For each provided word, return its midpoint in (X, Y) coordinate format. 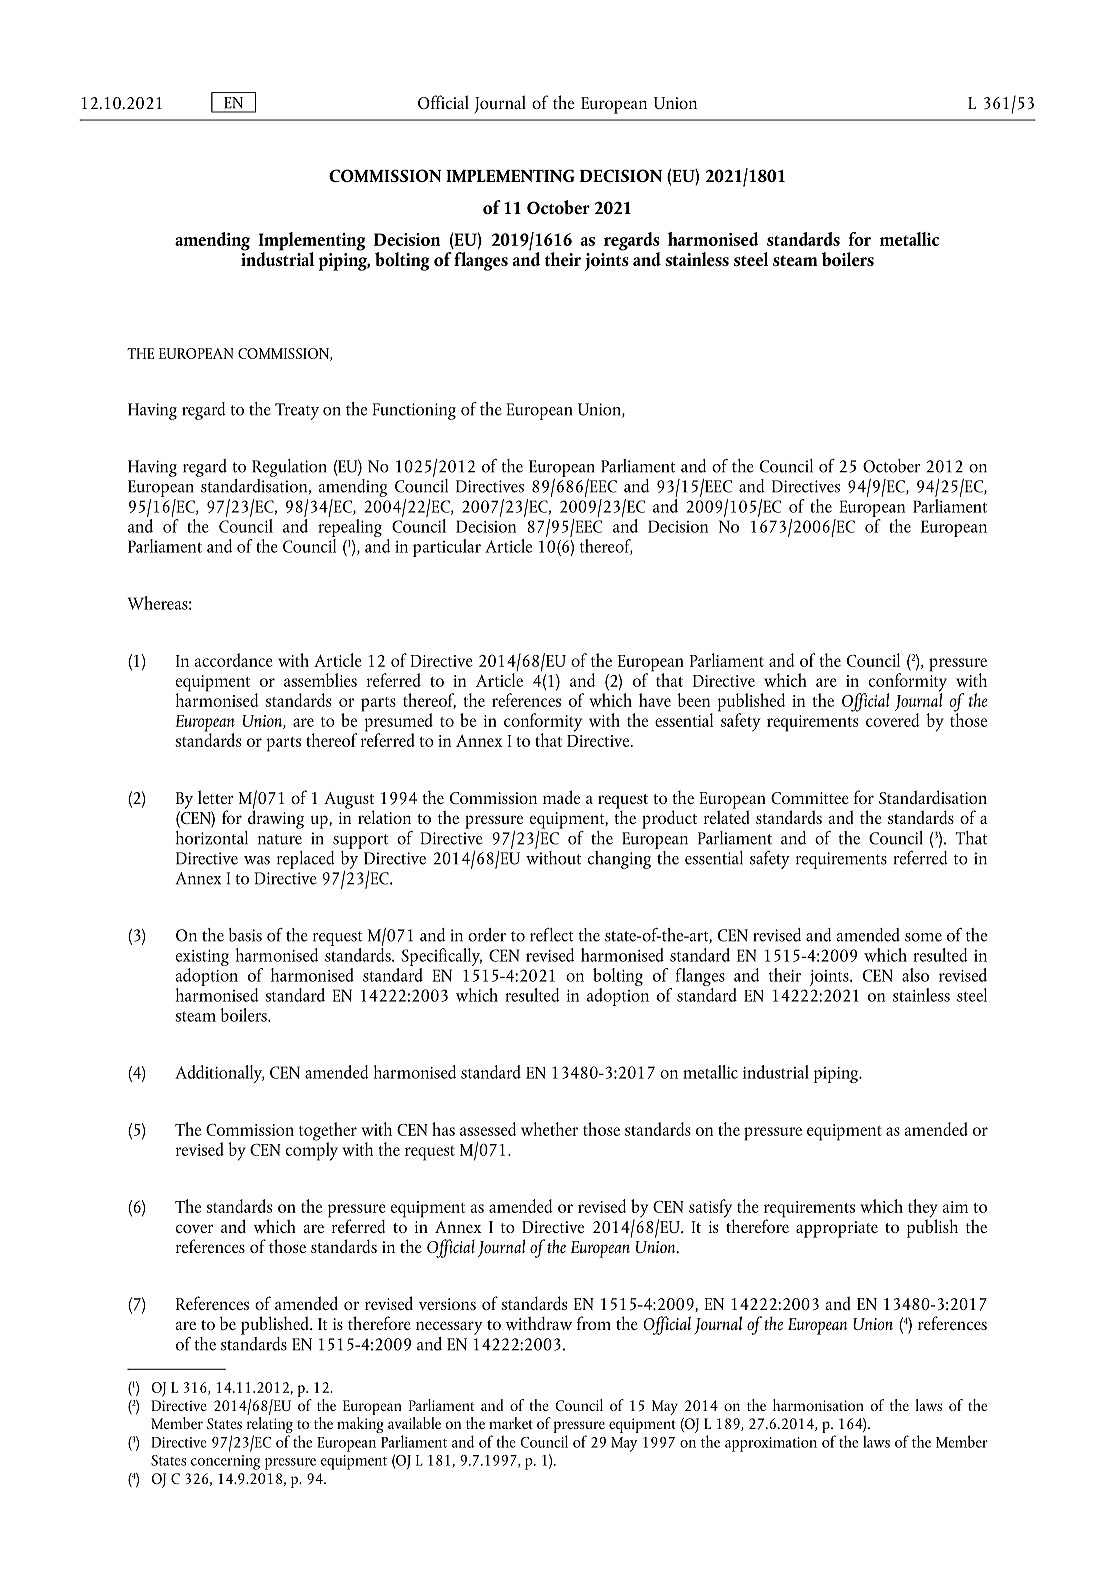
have (655, 700)
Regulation (289, 468)
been (693, 700)
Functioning (414, 411)
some (923, 937)
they (923, 1209)
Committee (810, 798)
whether (549, 1129)
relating (270, 1425)
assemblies (320, 680)
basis (245, 935)
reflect (552, 935)
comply (312, 1150)
